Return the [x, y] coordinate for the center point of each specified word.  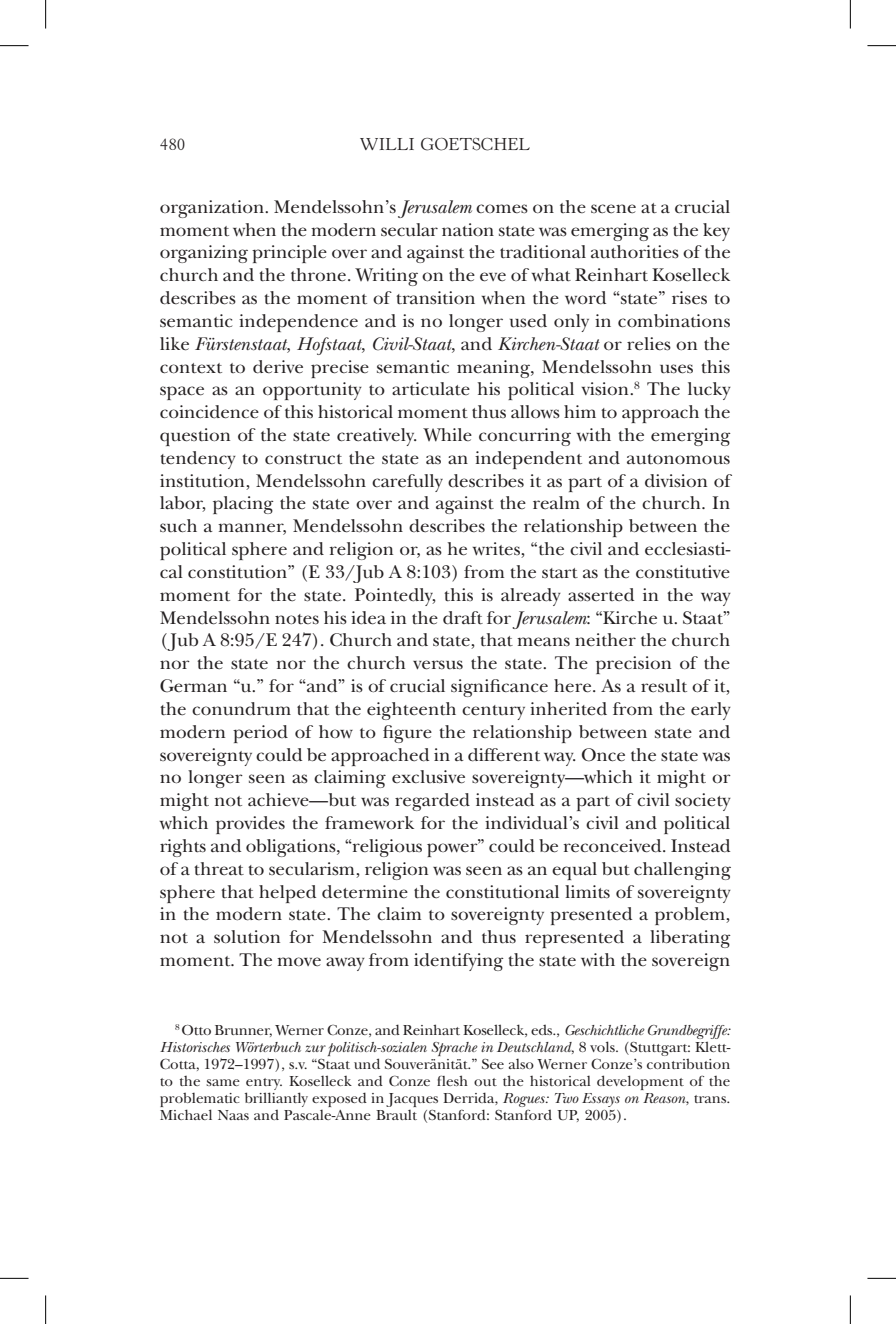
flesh [452, 1080]
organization [213, 209]
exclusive [428, 777]
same [223, 1082]
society [703, 802]
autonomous [678, 459]
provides [250, 825]
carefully [407, 483]
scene [613, 209]
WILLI [387, 144]
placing [243, 505]
